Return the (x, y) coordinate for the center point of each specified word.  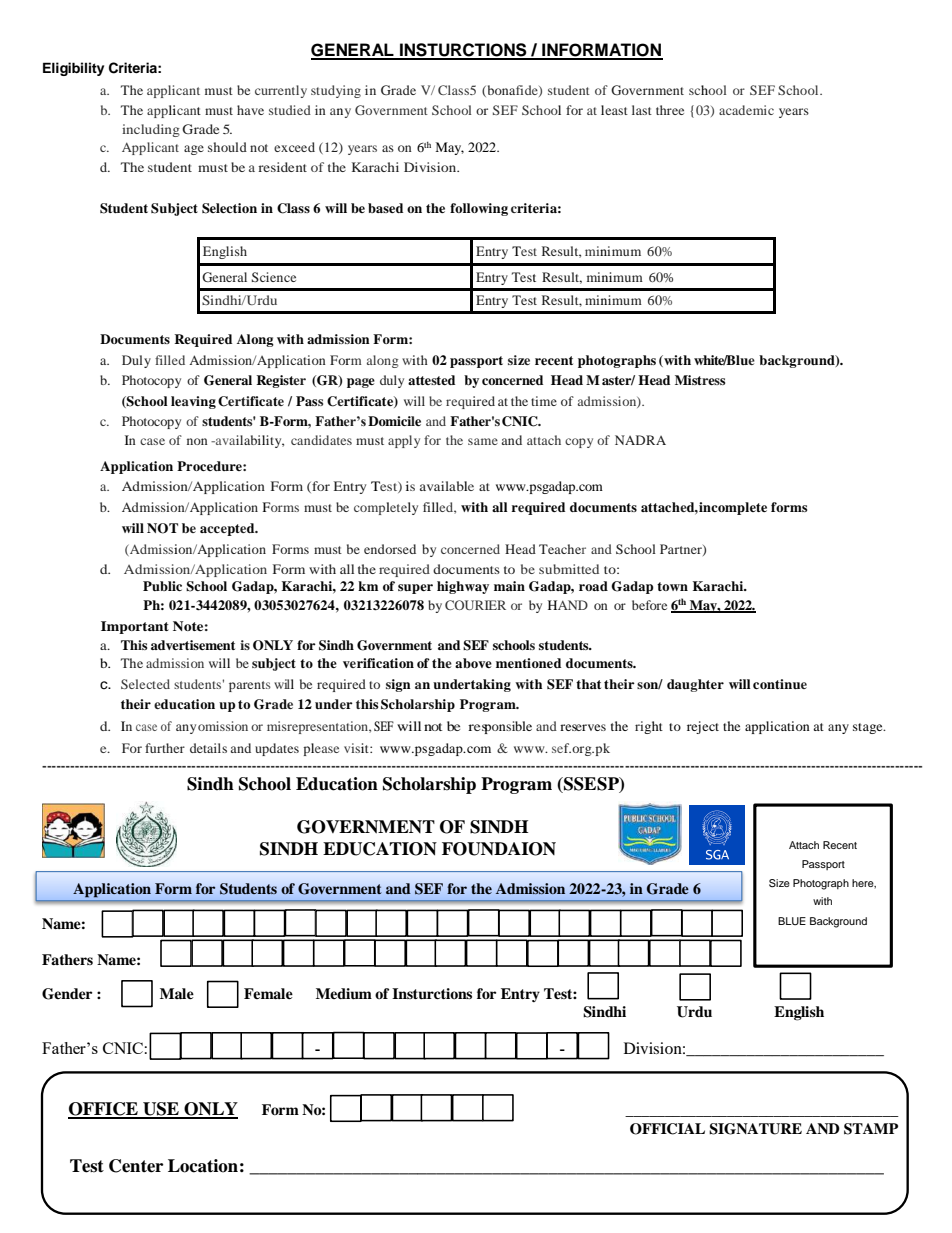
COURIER (475, 605)
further (165, 748)
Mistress (700, 380)
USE (161, 1110)
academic (746, 110)
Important (135, 627)
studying (336, 91)
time (544, 401)
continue (780, 684)
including (151, 130)
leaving (193, 402)
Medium (344, 994)
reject (703, 727)
